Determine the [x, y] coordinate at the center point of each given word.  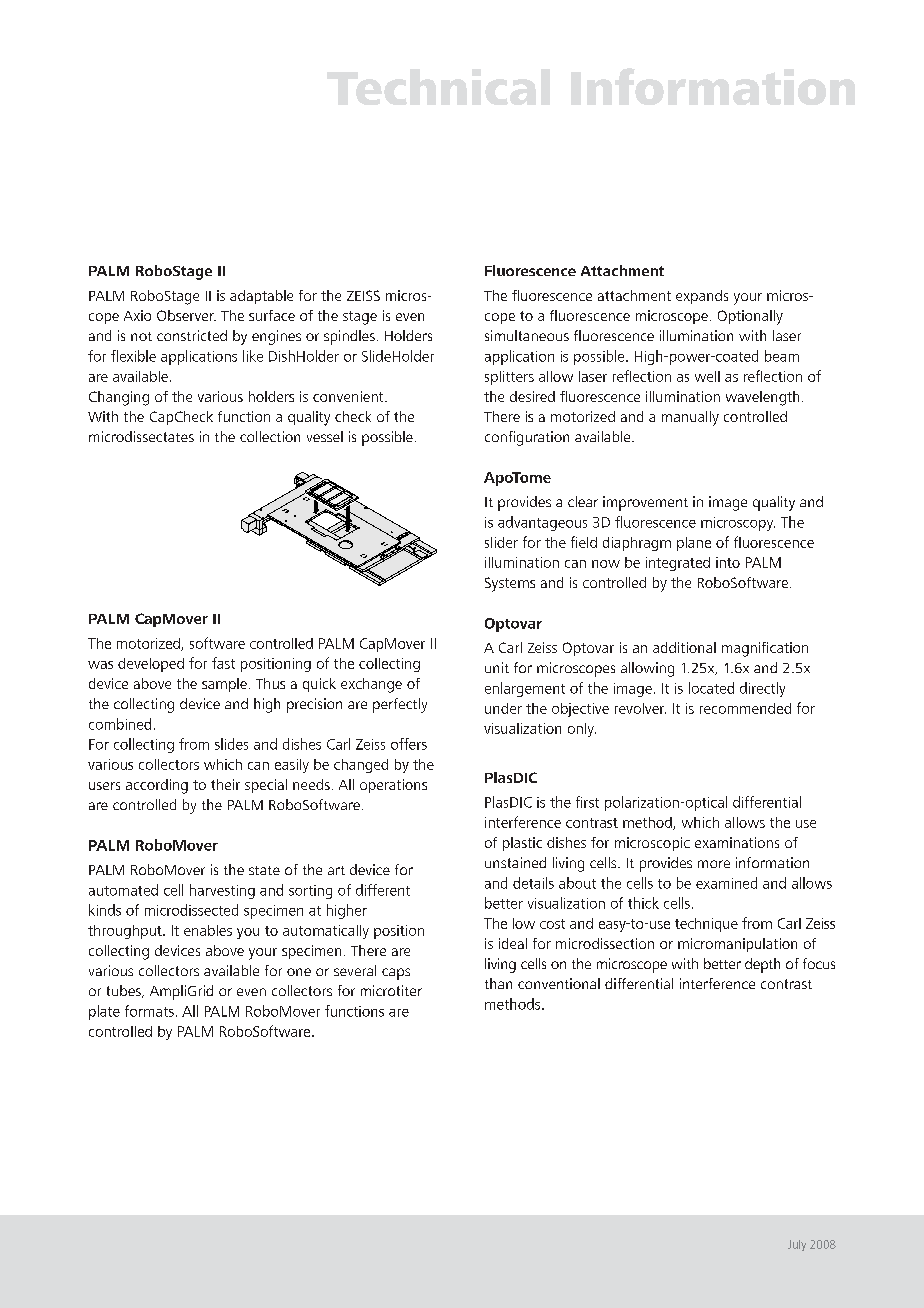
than [498, 983]
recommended [745, 708]
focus [819, 963]
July [797, 1245]
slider [501, 542]
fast [223, 663]
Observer [186, 315]
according [157, 786]
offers [409, 744]
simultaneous [527, 335]
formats [149, 1011]
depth [762, 965]
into [728, 562]
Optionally [750, 317]
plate [104, 1012]
